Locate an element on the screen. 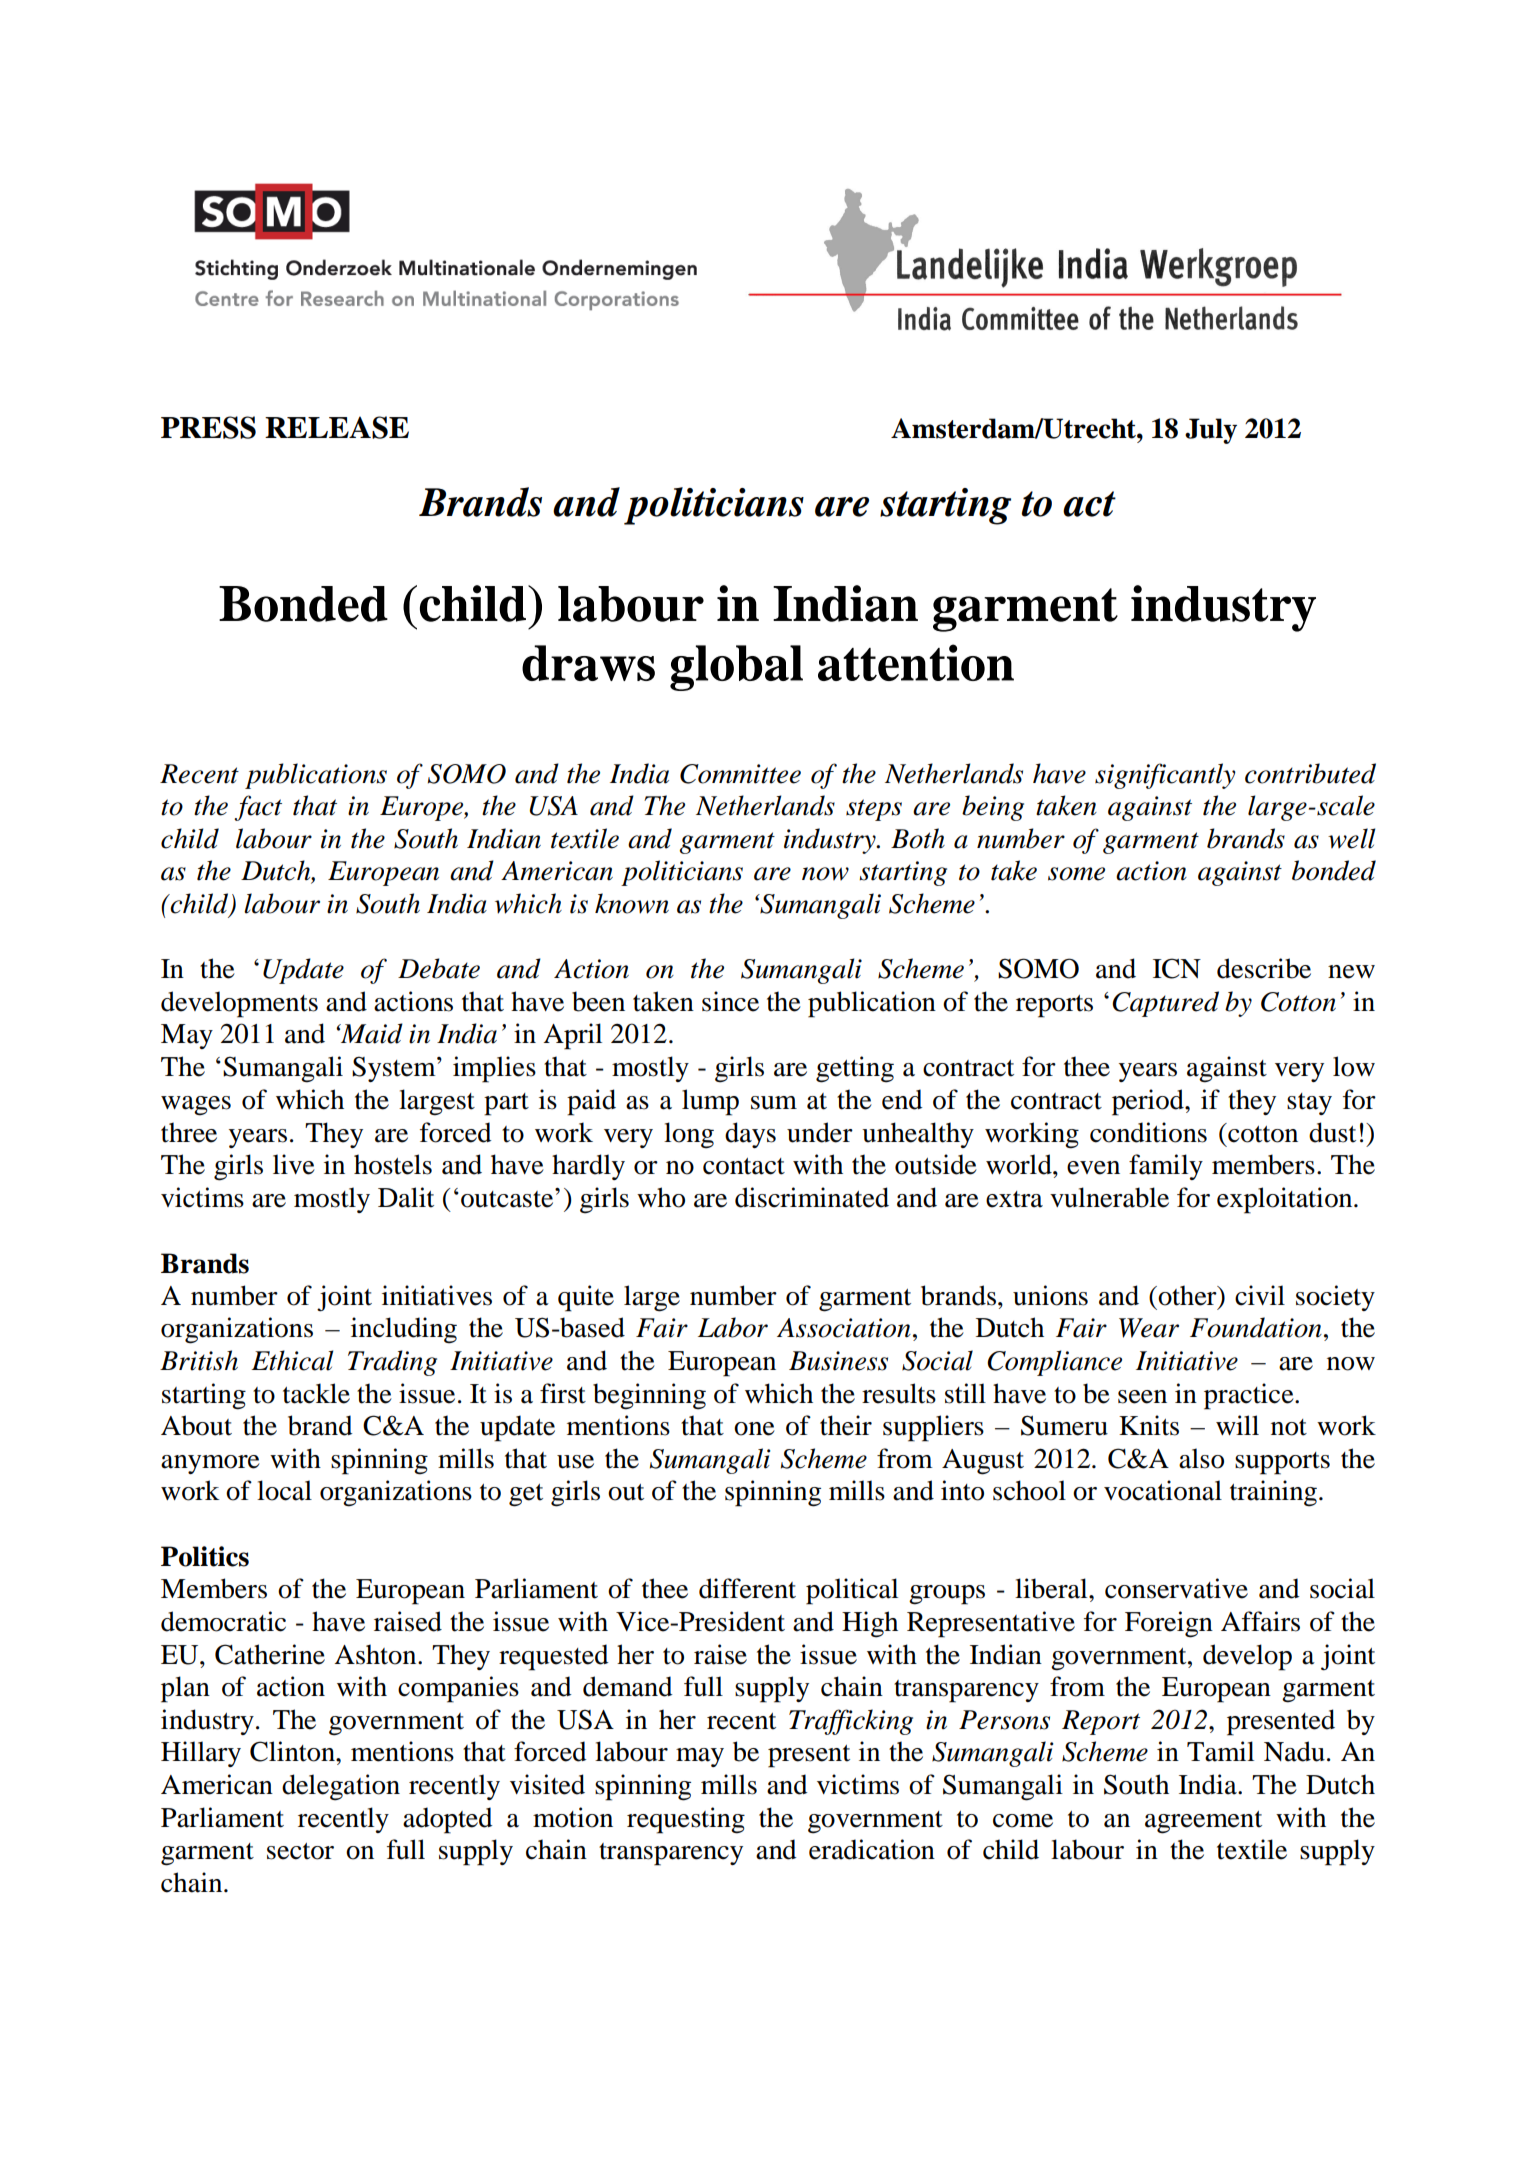 Image resolution: width=1535 pixels, height=2172 pixels. known is located at coordinates (632, 903).
